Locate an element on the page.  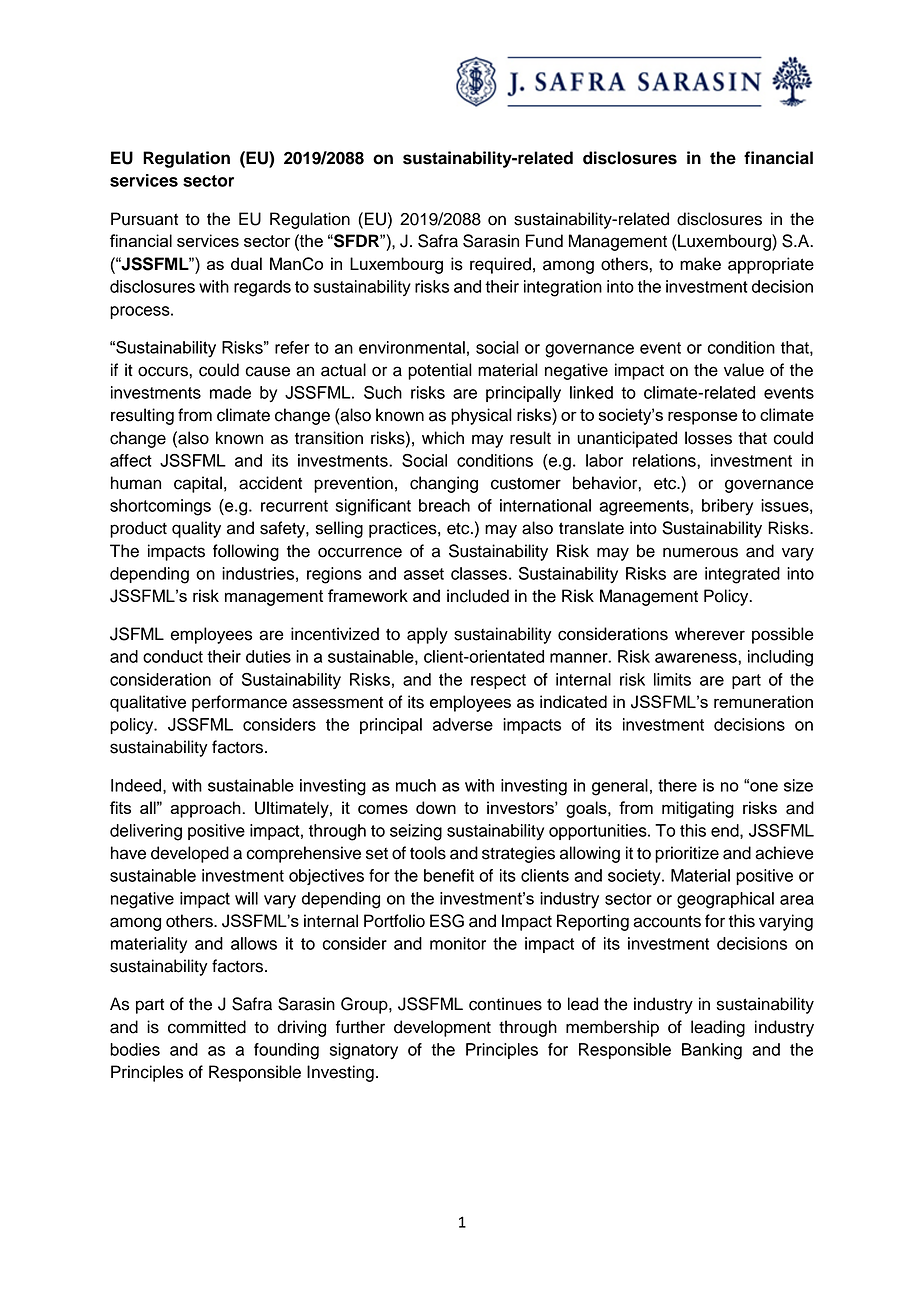
development is located at coordinates (442, 1028).
